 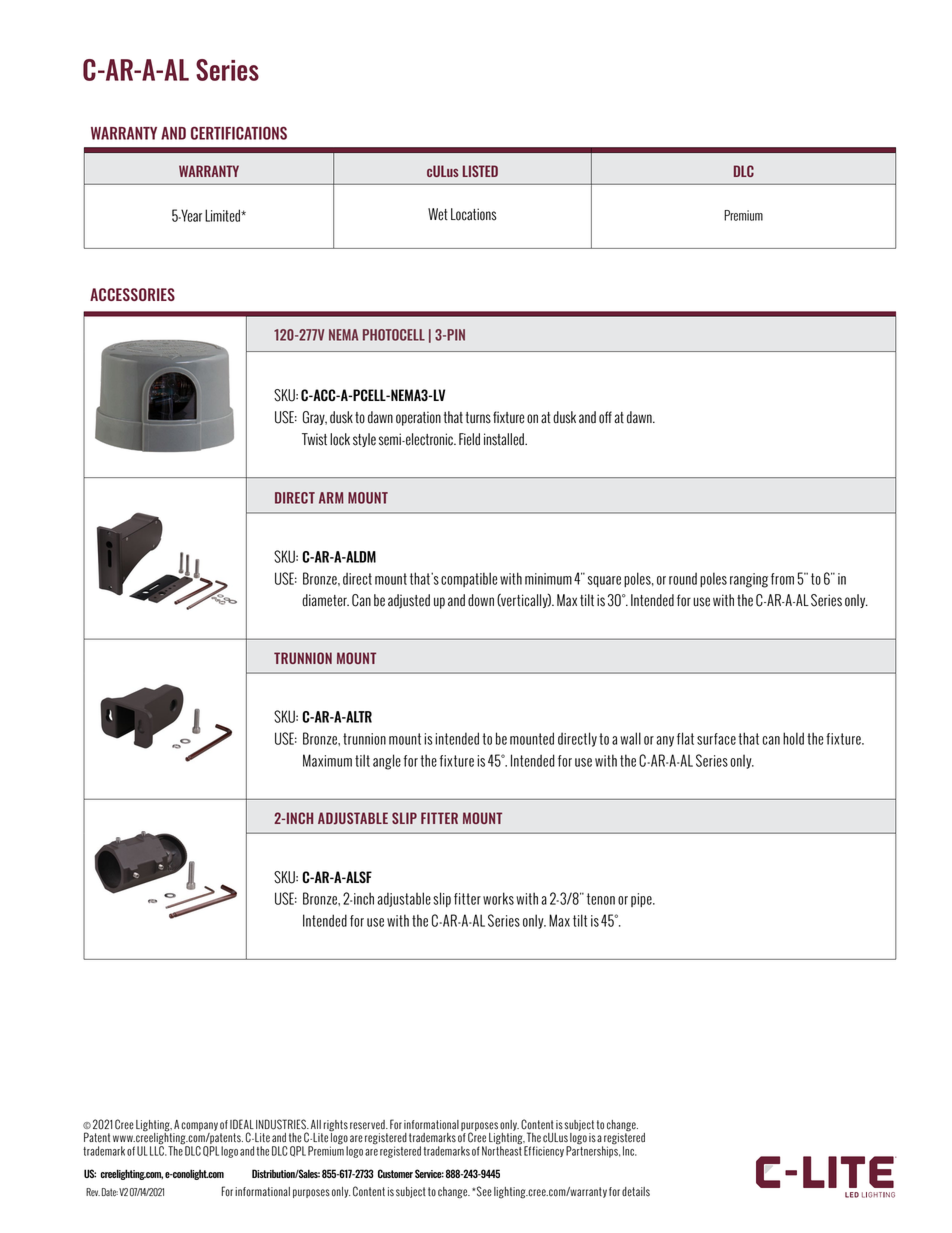 What do you see at coordinates (409, 601) in the image?
I see `adjusted` at bounding box center [409, 601].
